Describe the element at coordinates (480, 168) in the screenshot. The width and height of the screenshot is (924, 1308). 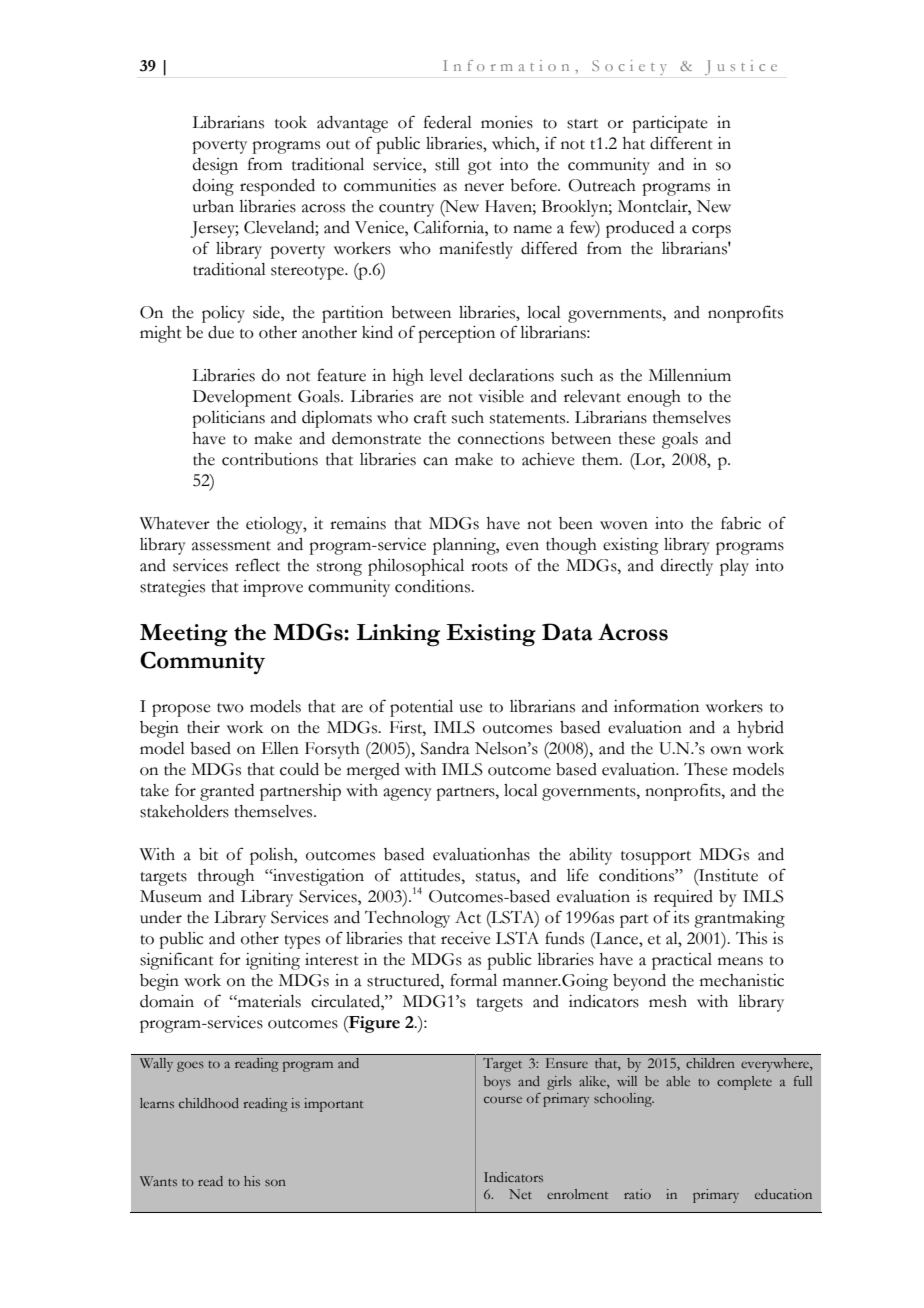
I see `got` at that location.
